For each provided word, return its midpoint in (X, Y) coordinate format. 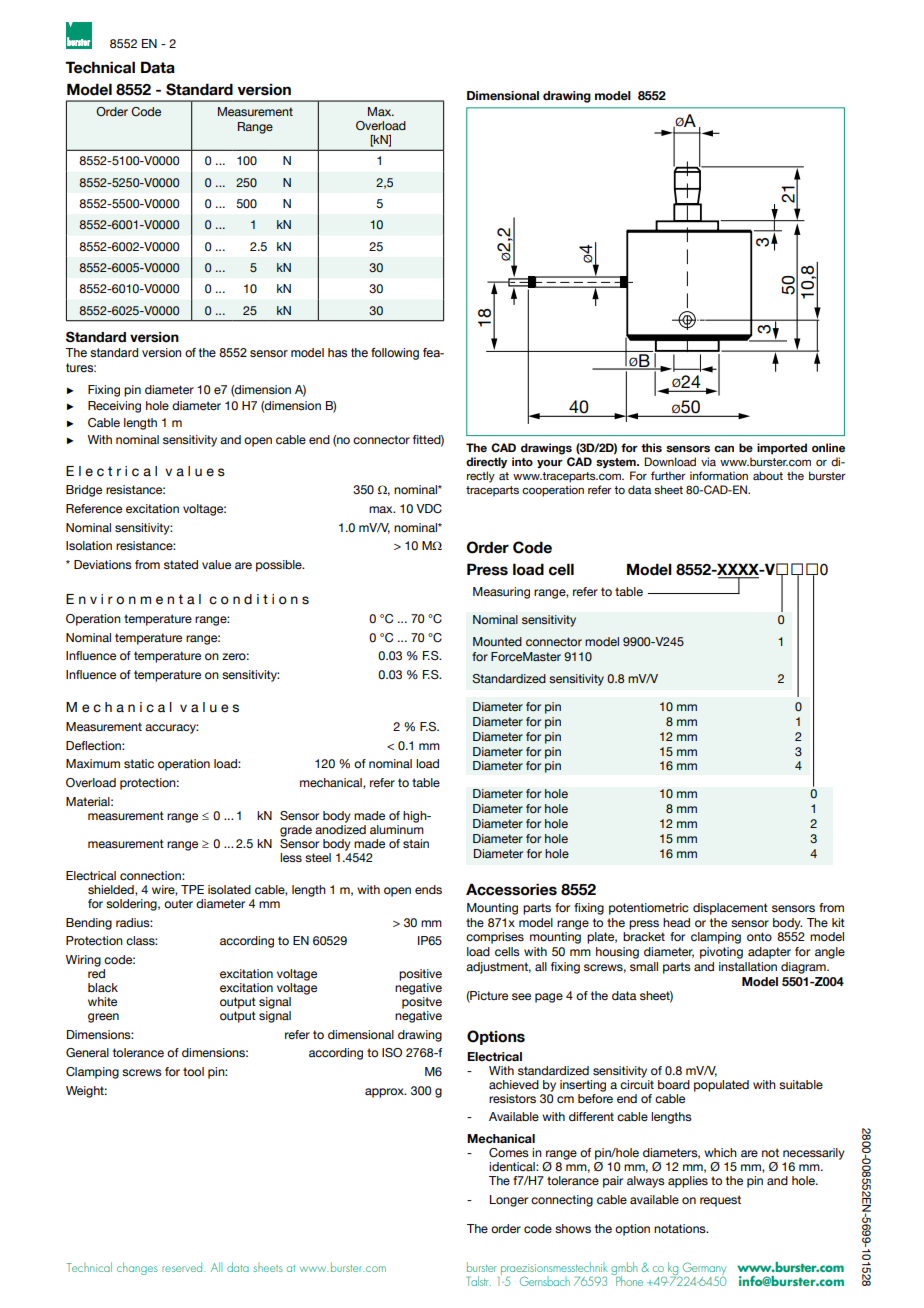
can (724, 449)
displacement (730, 909)
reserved (183, 1267)
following (395, 354)
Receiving (114, 407)
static (139, 763)
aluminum (397, 828)
